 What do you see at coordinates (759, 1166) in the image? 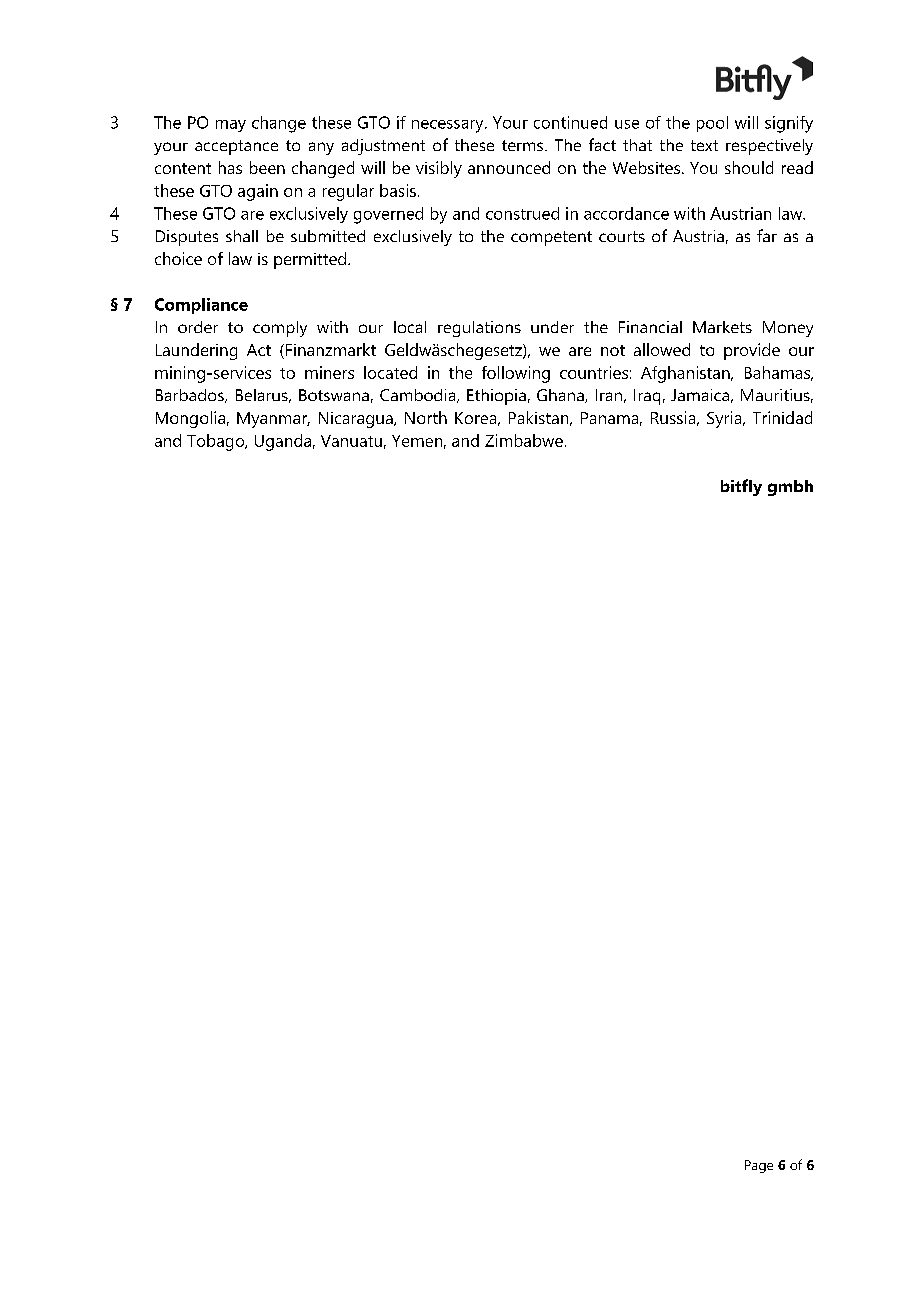
I see `Page` at bounding box center [759, 1166].
